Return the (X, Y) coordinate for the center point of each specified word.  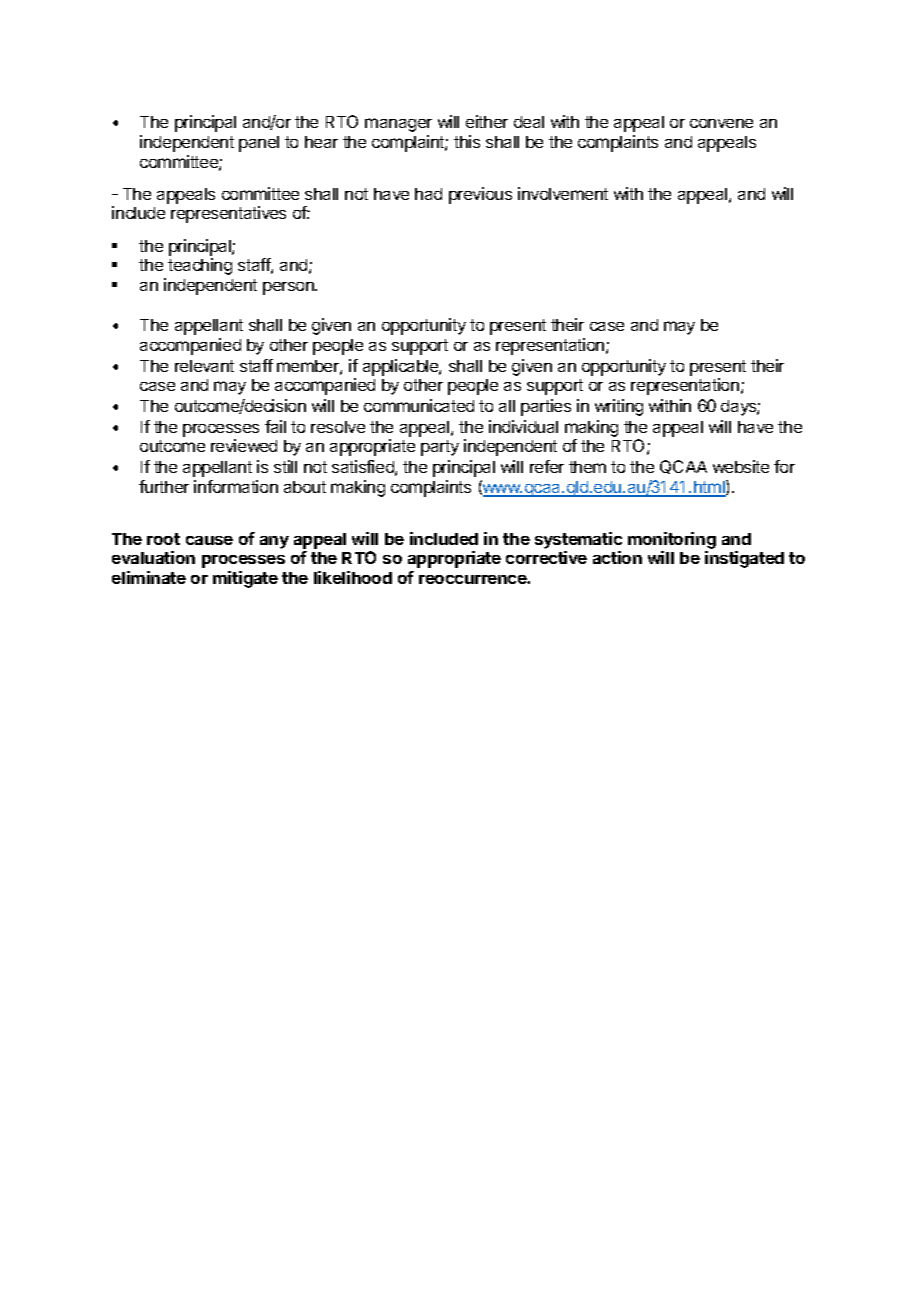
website (741, 466)
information (236, 486)
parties (546, 407)
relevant (204, 366)
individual (523, 426)
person (289, 288)
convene (721, 123)
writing (619, 407)
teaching (200, 266)
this (467, 141)
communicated (419, 405)
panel (259, 144)
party (440, 448)
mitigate (245, 579)
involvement (563, 193)
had (428, 194)
